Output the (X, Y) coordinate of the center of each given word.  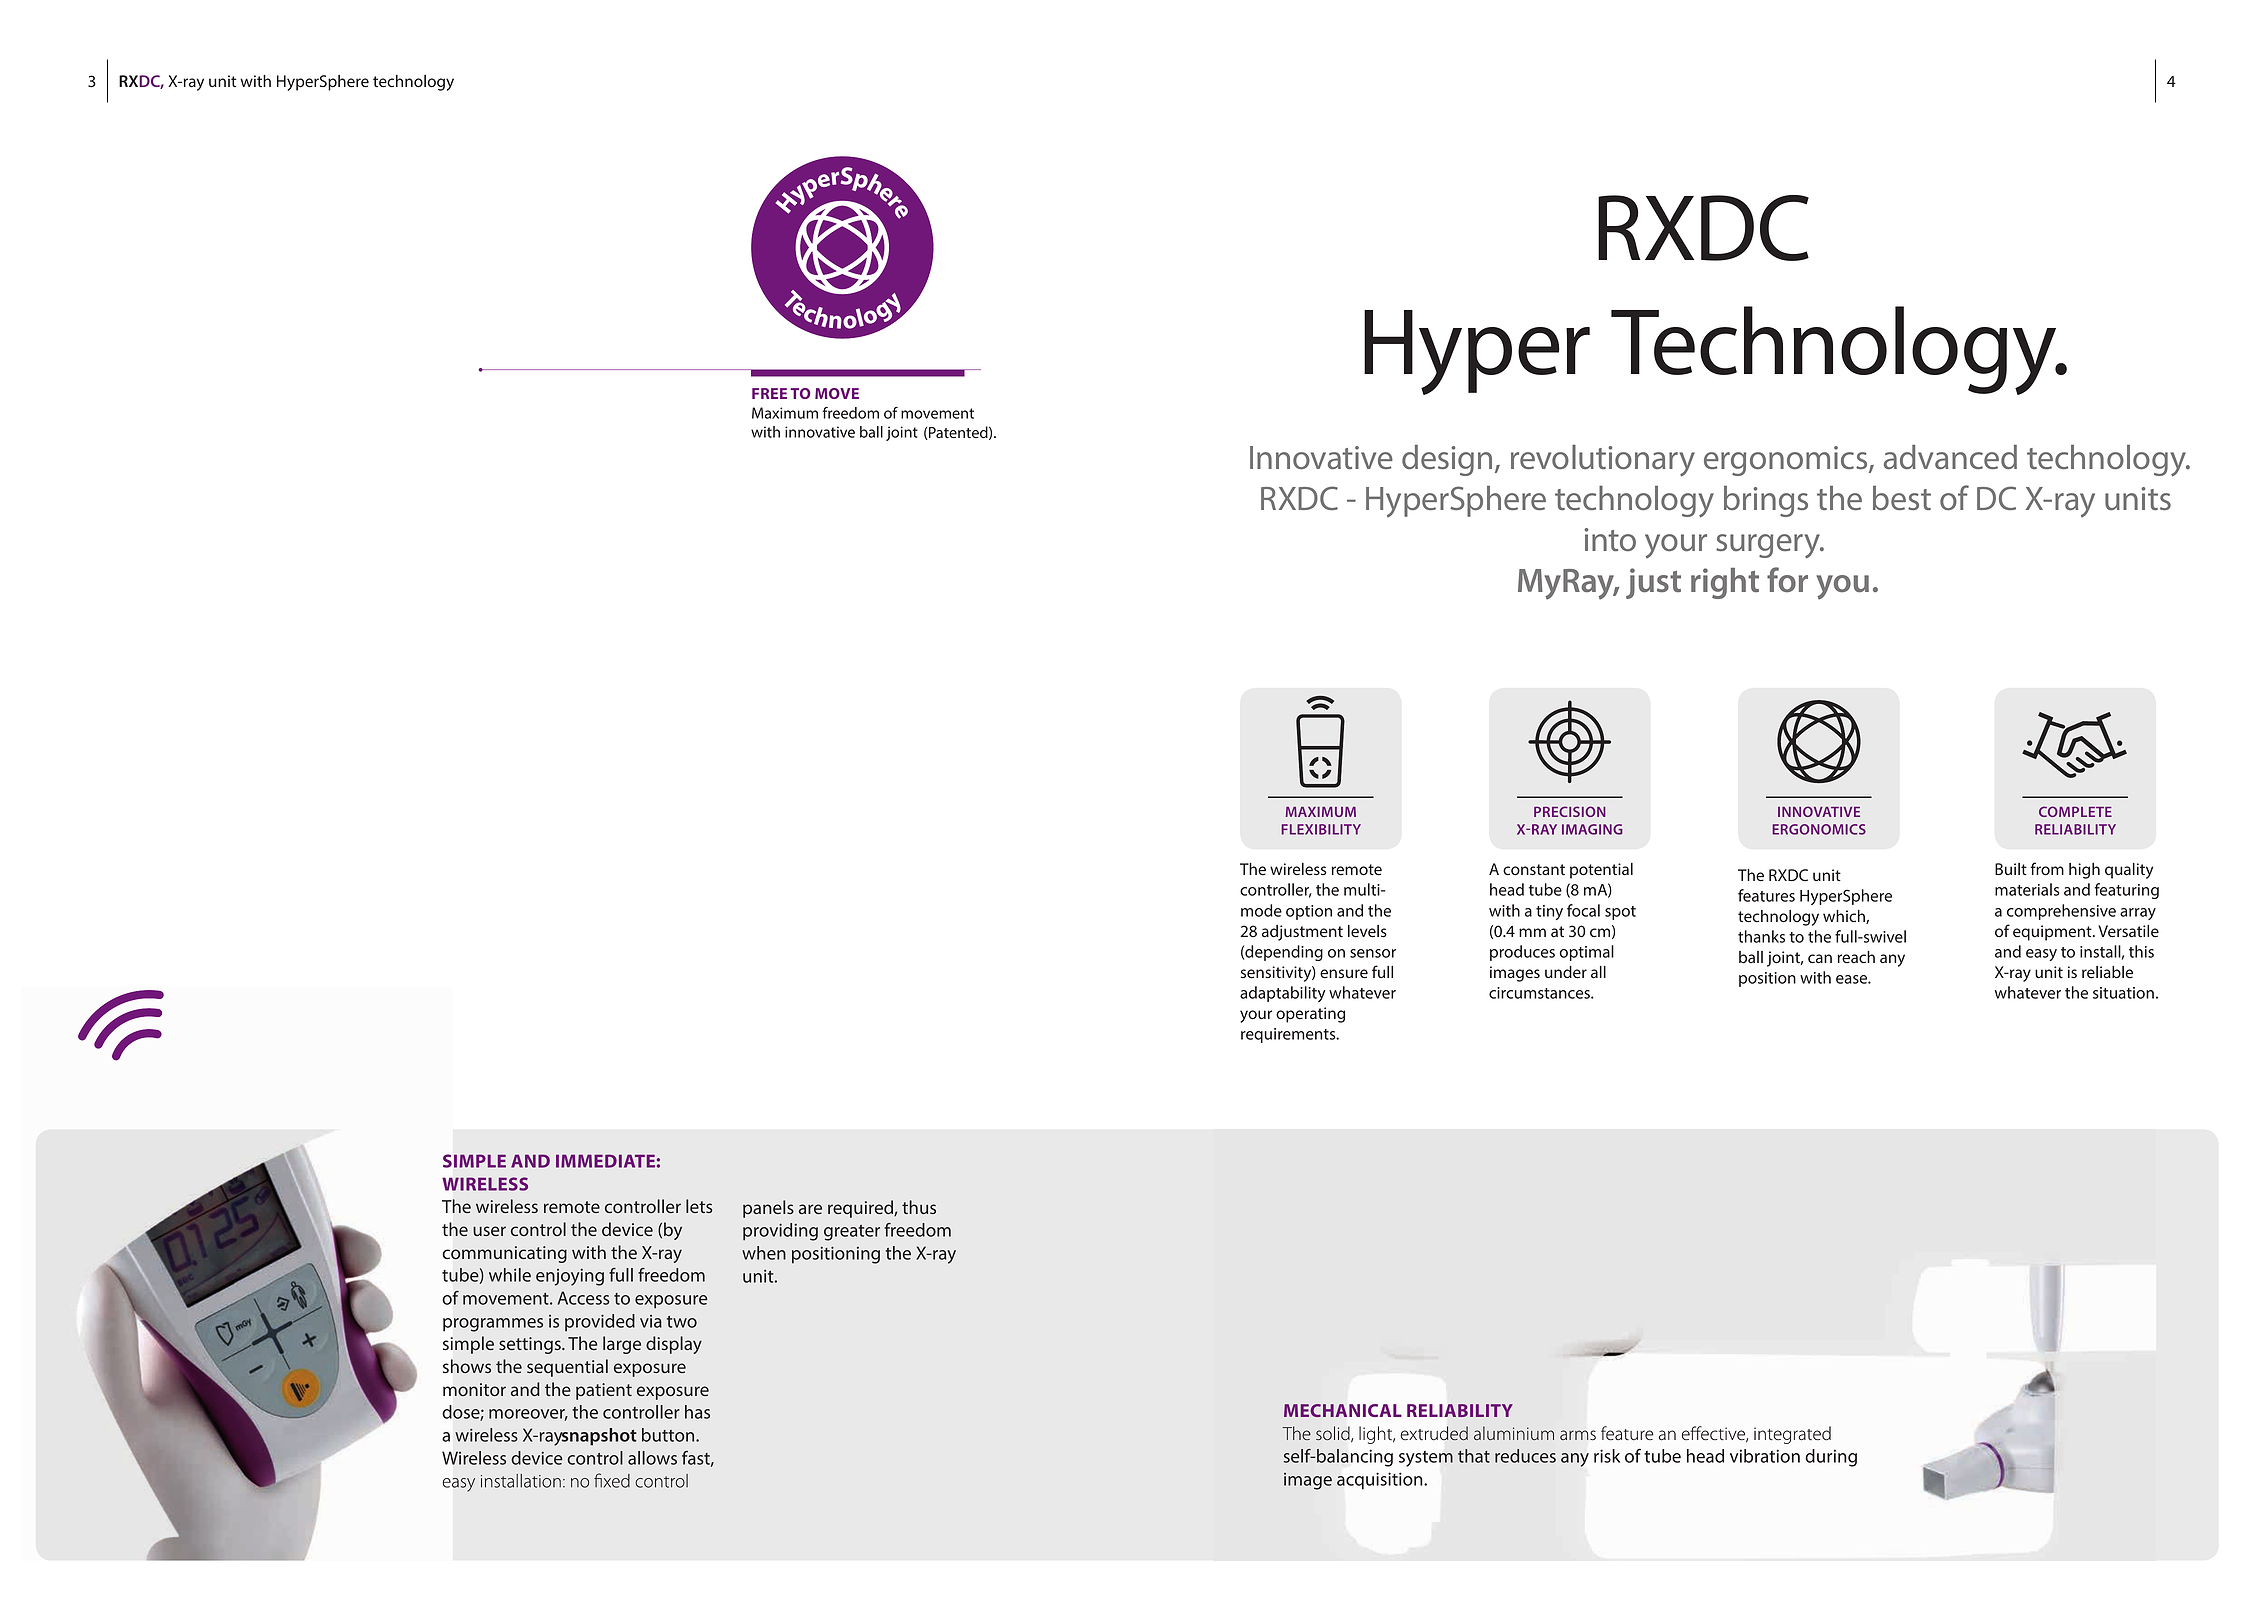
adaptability (1283, 994)
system (1426, 1459)
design (1447, 460)
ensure (1344, 973)
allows (652, 1458)
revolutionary (1603, 461)
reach (1856, 957)
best (1902, 498)
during (1831, 1458)
